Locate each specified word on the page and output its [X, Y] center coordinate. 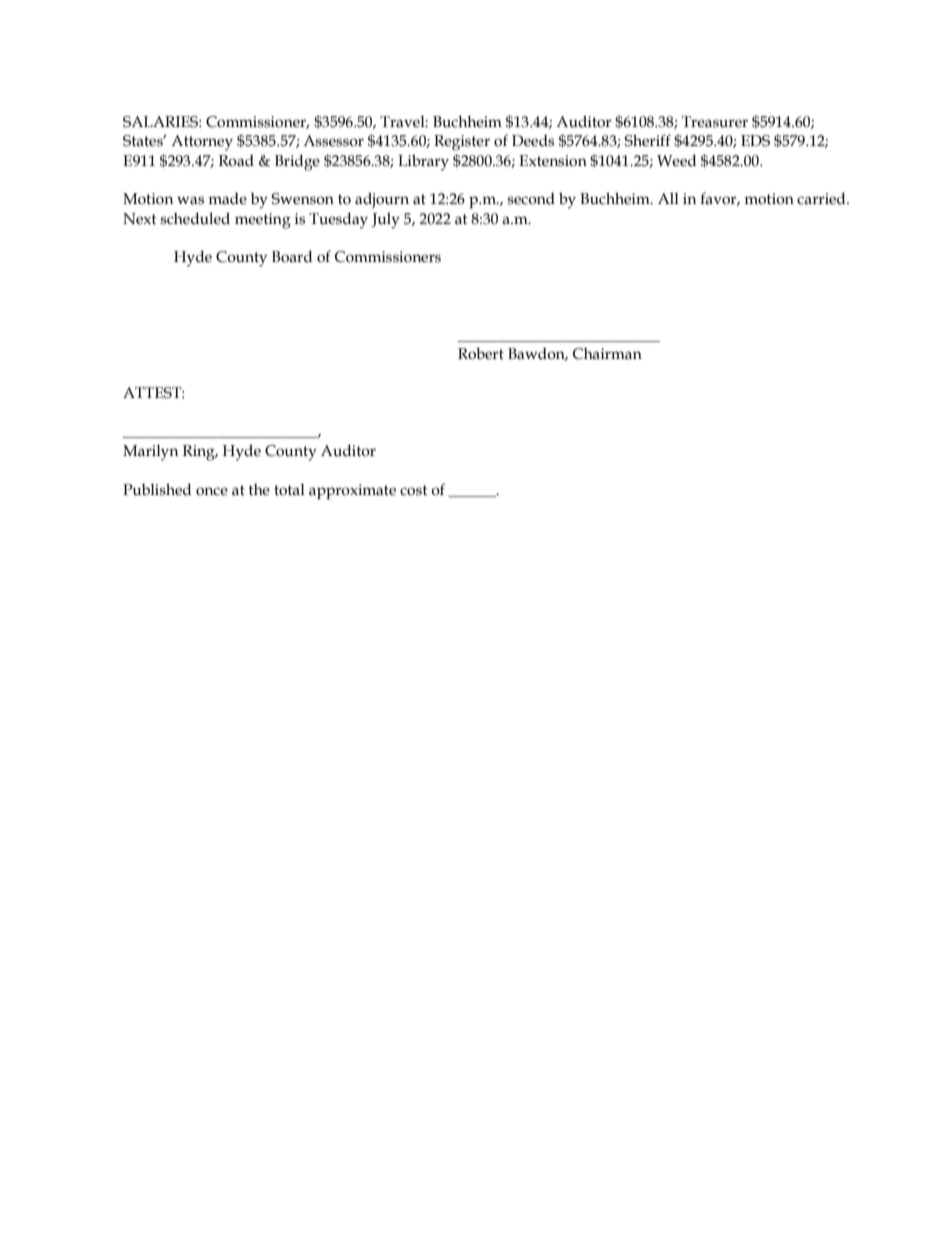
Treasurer [715, 122]
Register [462, 143]
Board [292, 257]
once [212, 491]
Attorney [202, 143]
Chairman [607, 354]
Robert [481, 353]
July [386, 221]
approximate [352, 491]
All [668, 198]
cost [414, 490]
